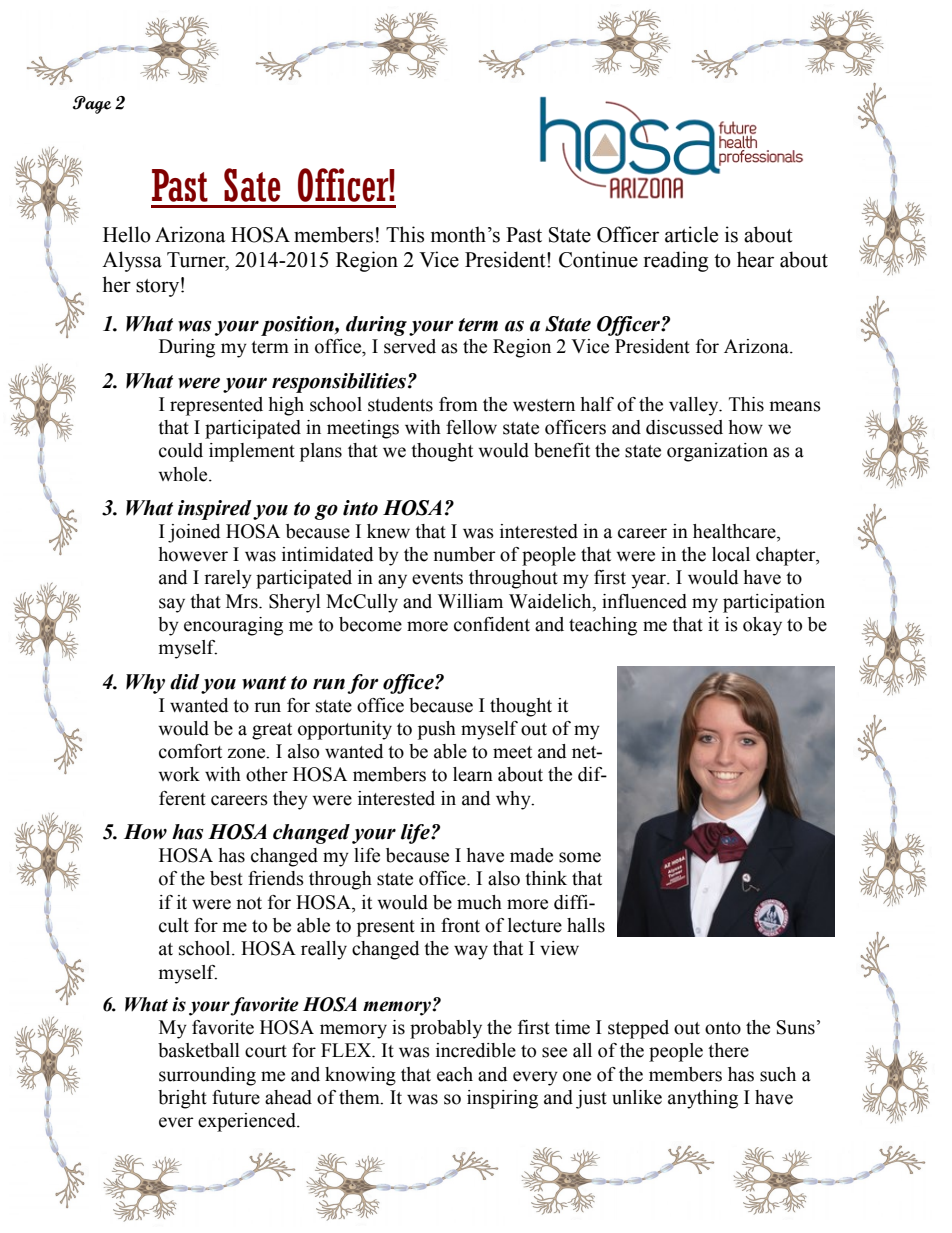  Describe the element at coordinates (92, 105) in the document. I see `Page` at that location.
